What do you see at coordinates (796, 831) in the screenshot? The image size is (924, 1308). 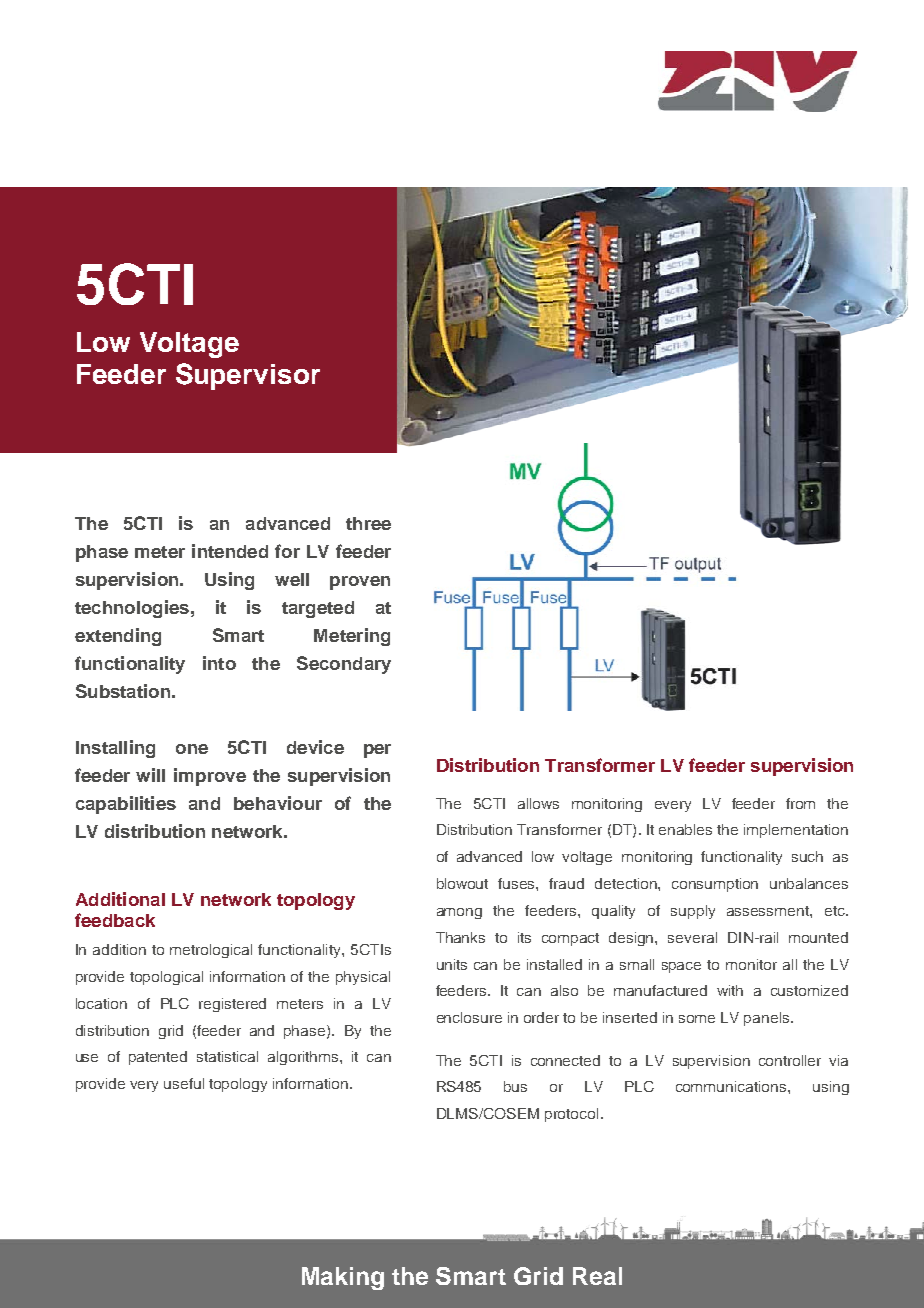 I see `implementation` at bounding box center [796, 831].
